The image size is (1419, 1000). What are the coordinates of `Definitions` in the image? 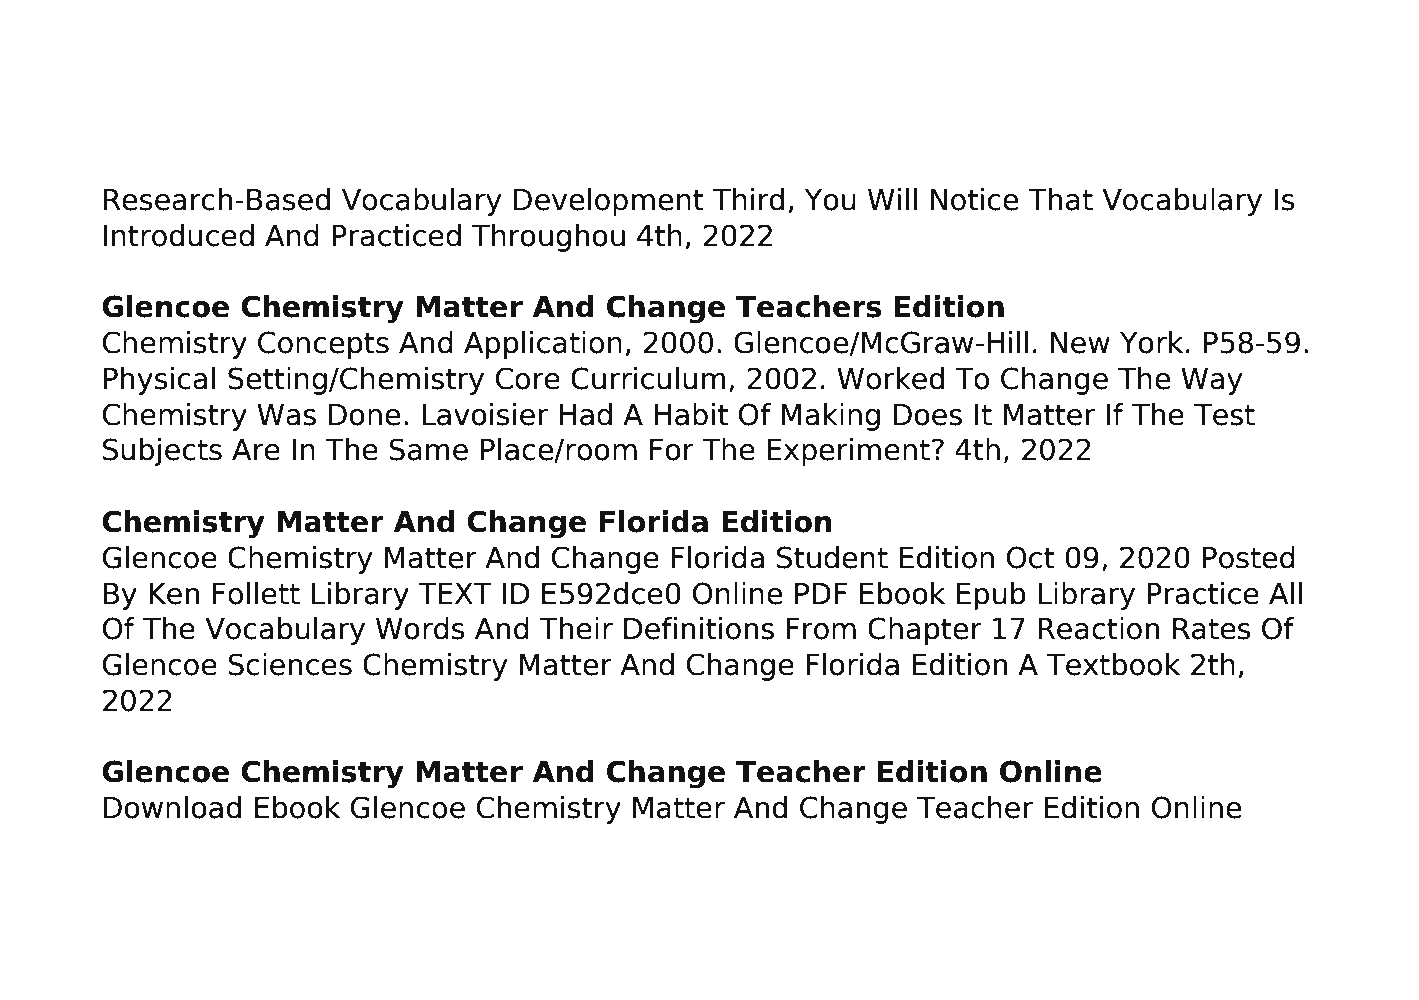 It's located at (699, 628).
